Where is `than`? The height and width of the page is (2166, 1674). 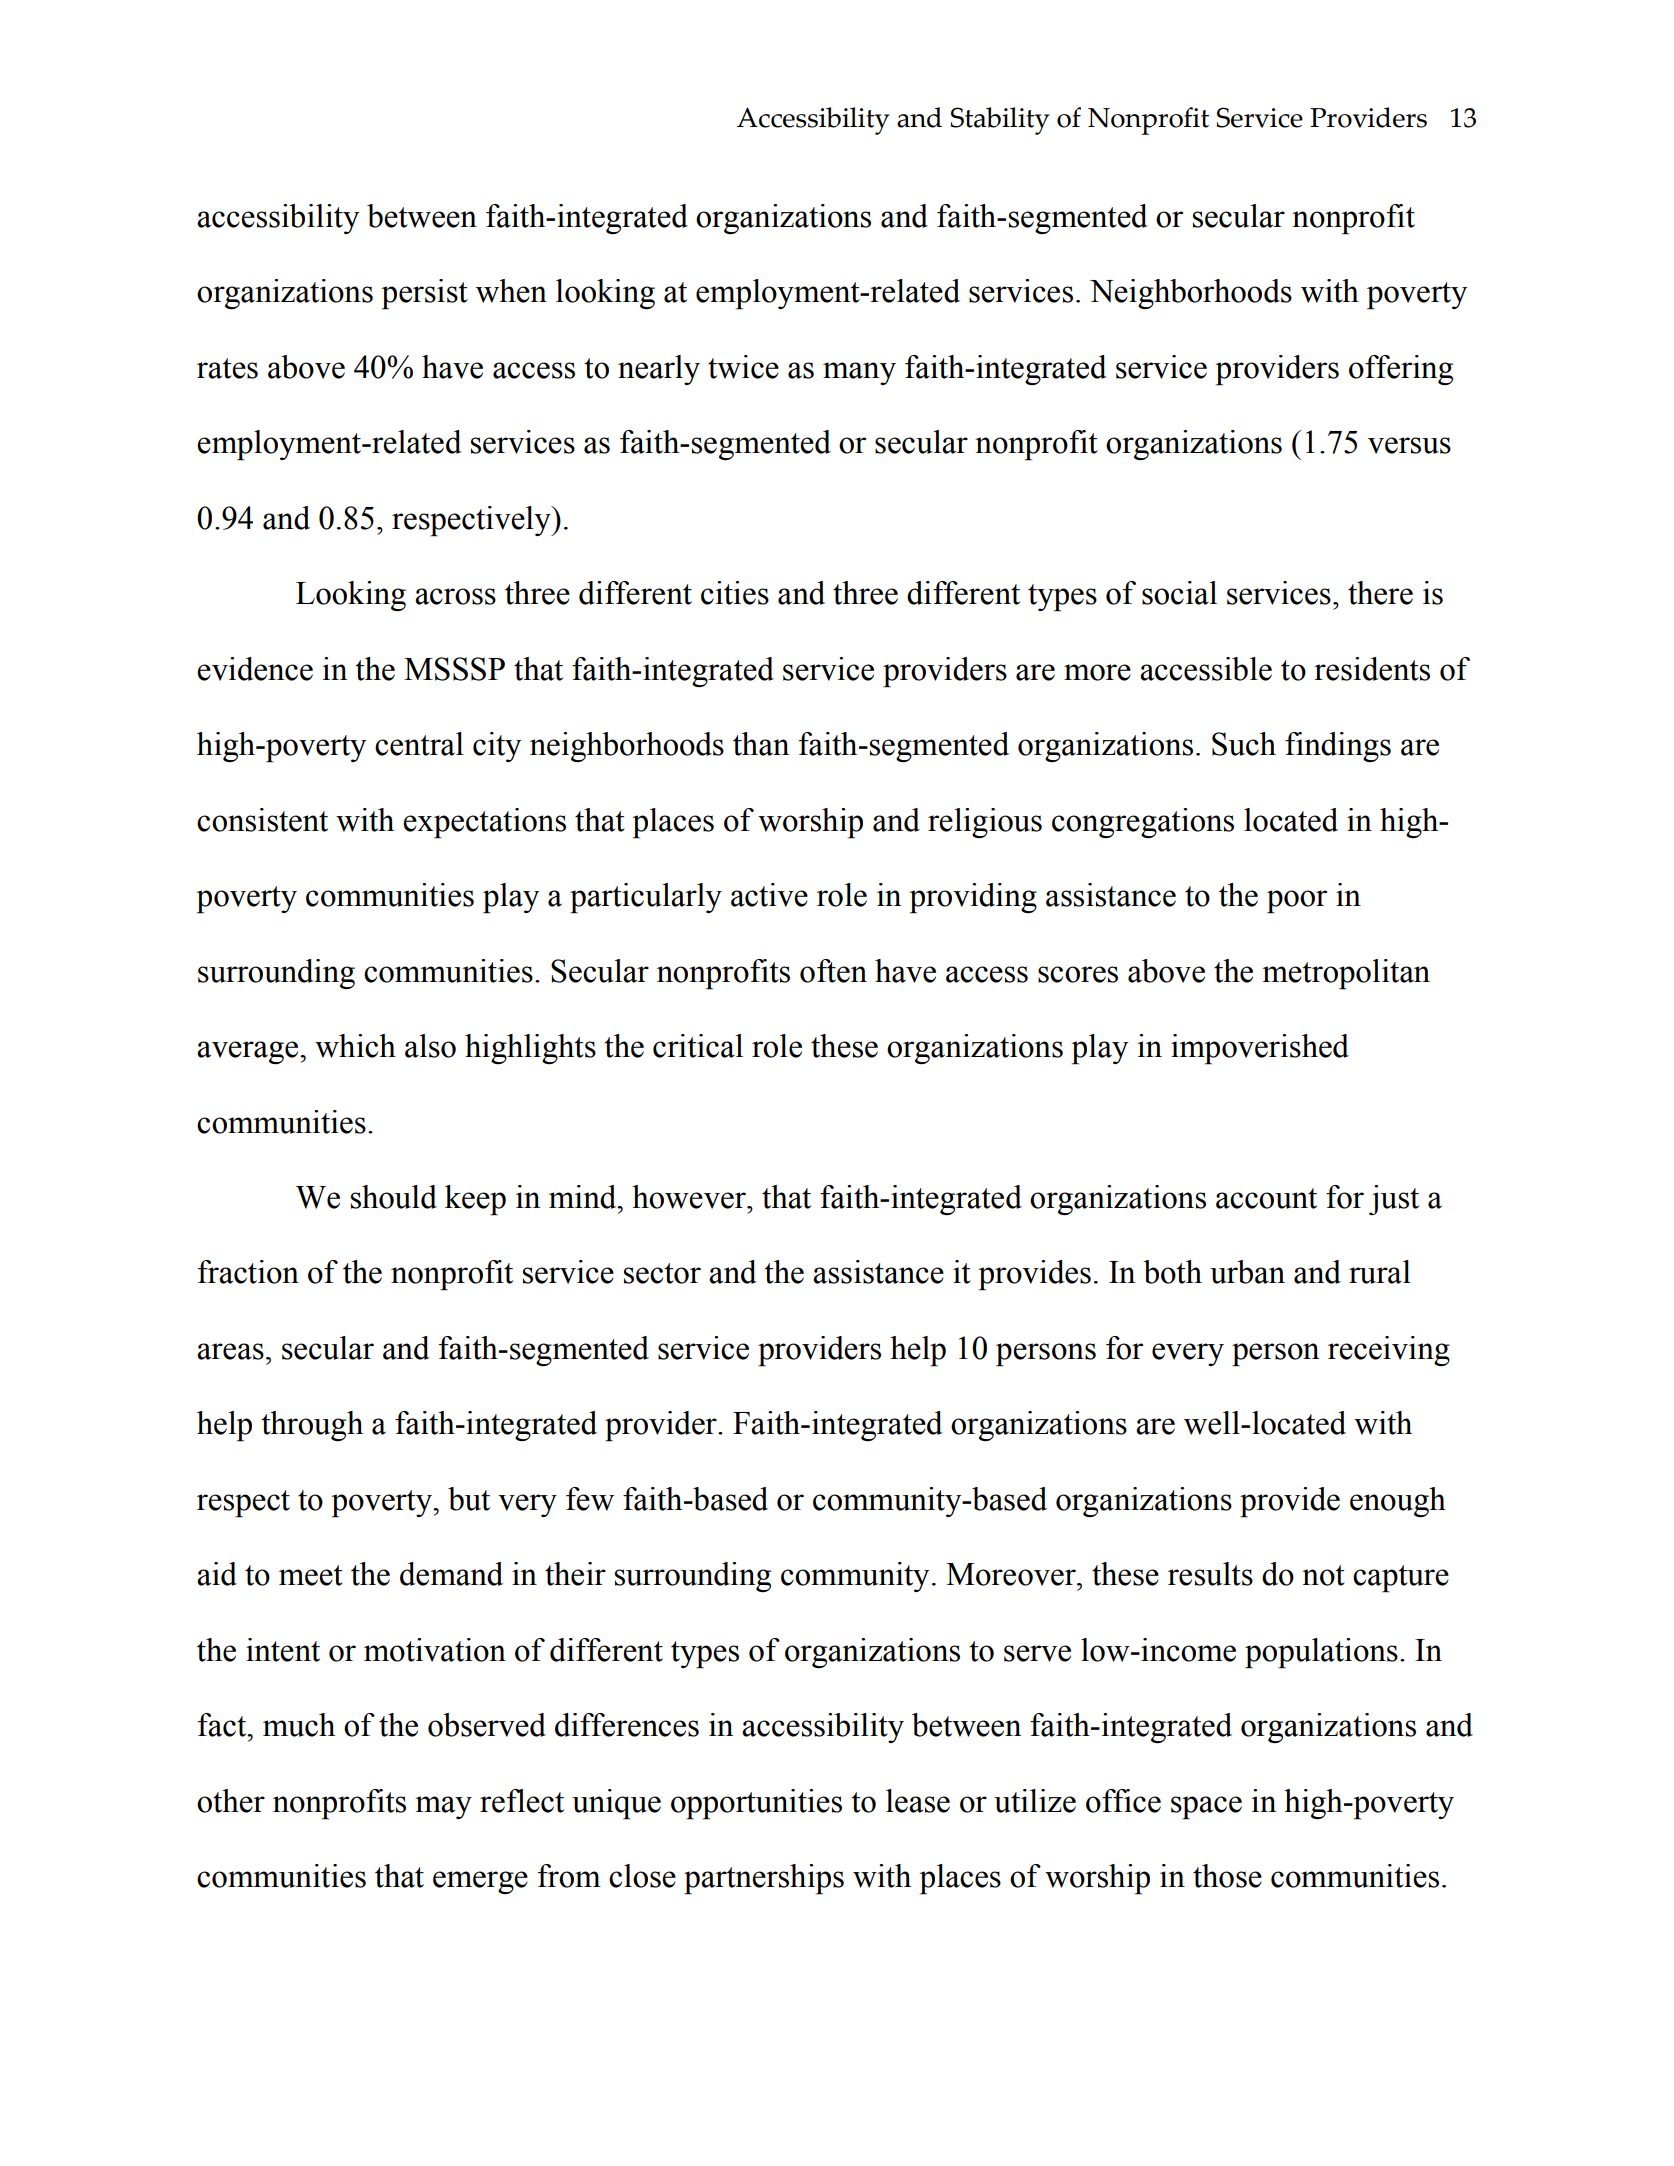 than is located at coordinates (761, 744).
